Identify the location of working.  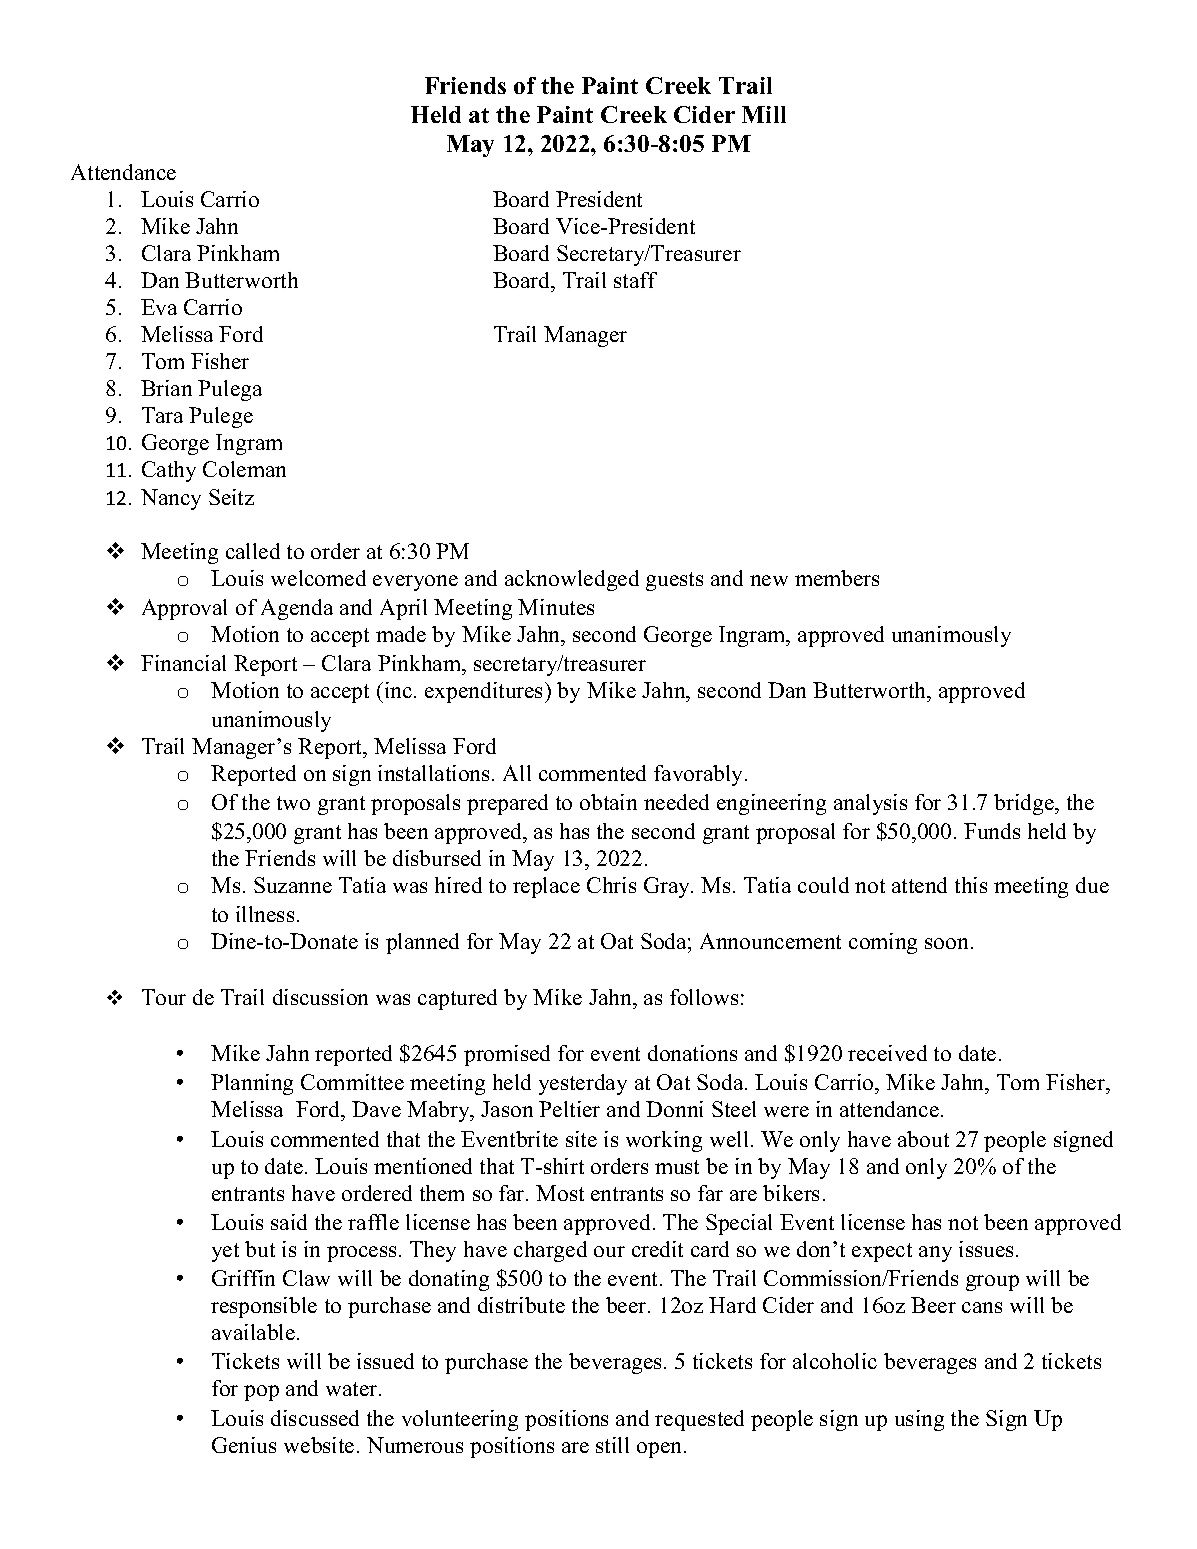
(664, 1141).
